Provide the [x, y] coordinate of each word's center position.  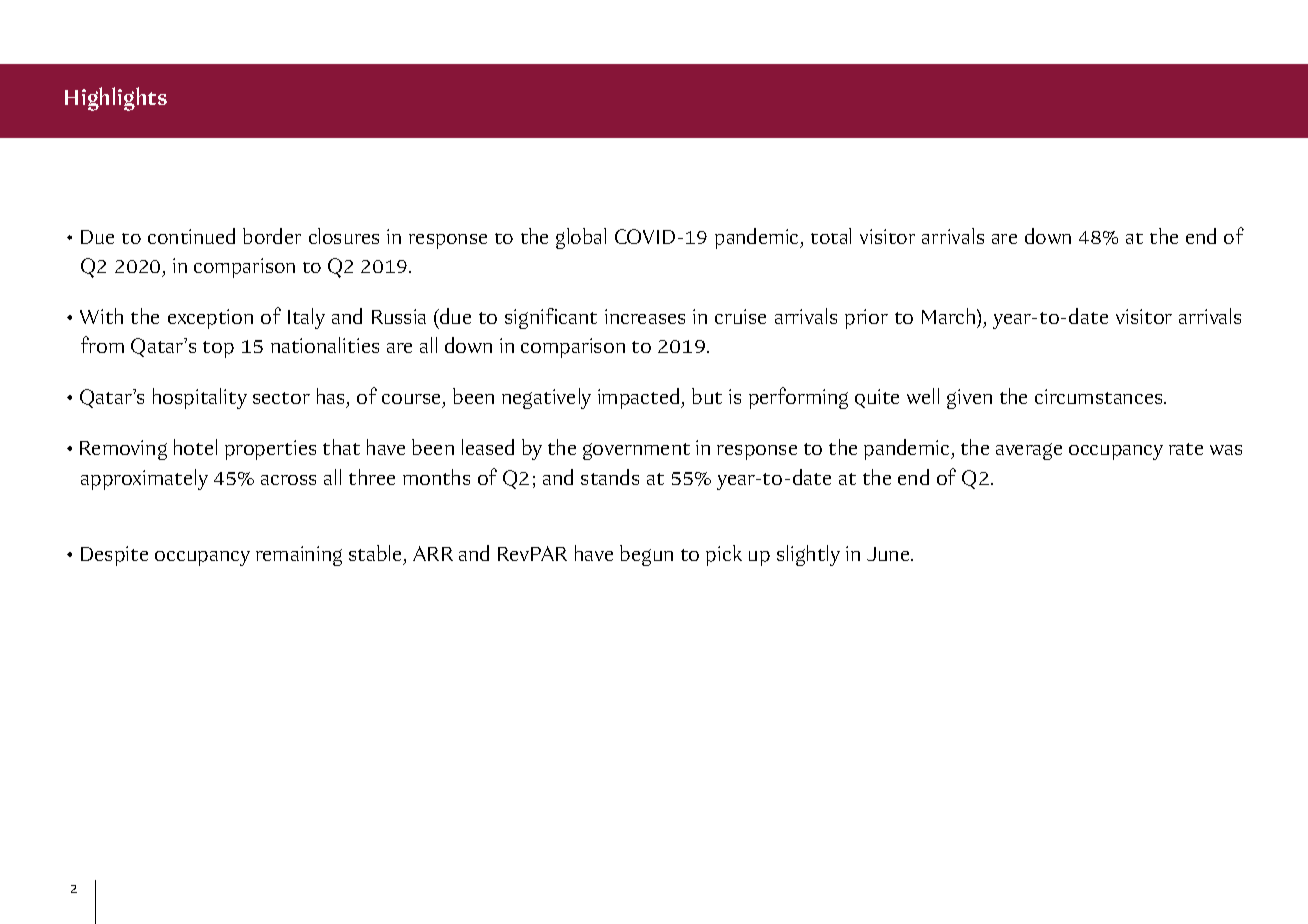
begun [646, 555]
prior [866, 319]
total [831, 236]
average [1029, 451]
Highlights [116, 99]
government [636, 451]
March [950, 318]
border [272, 236]
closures [344, 236]
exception [210, 319]
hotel [195, 447]
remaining [299, 556]
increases [645, 316]
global [581, 238]
